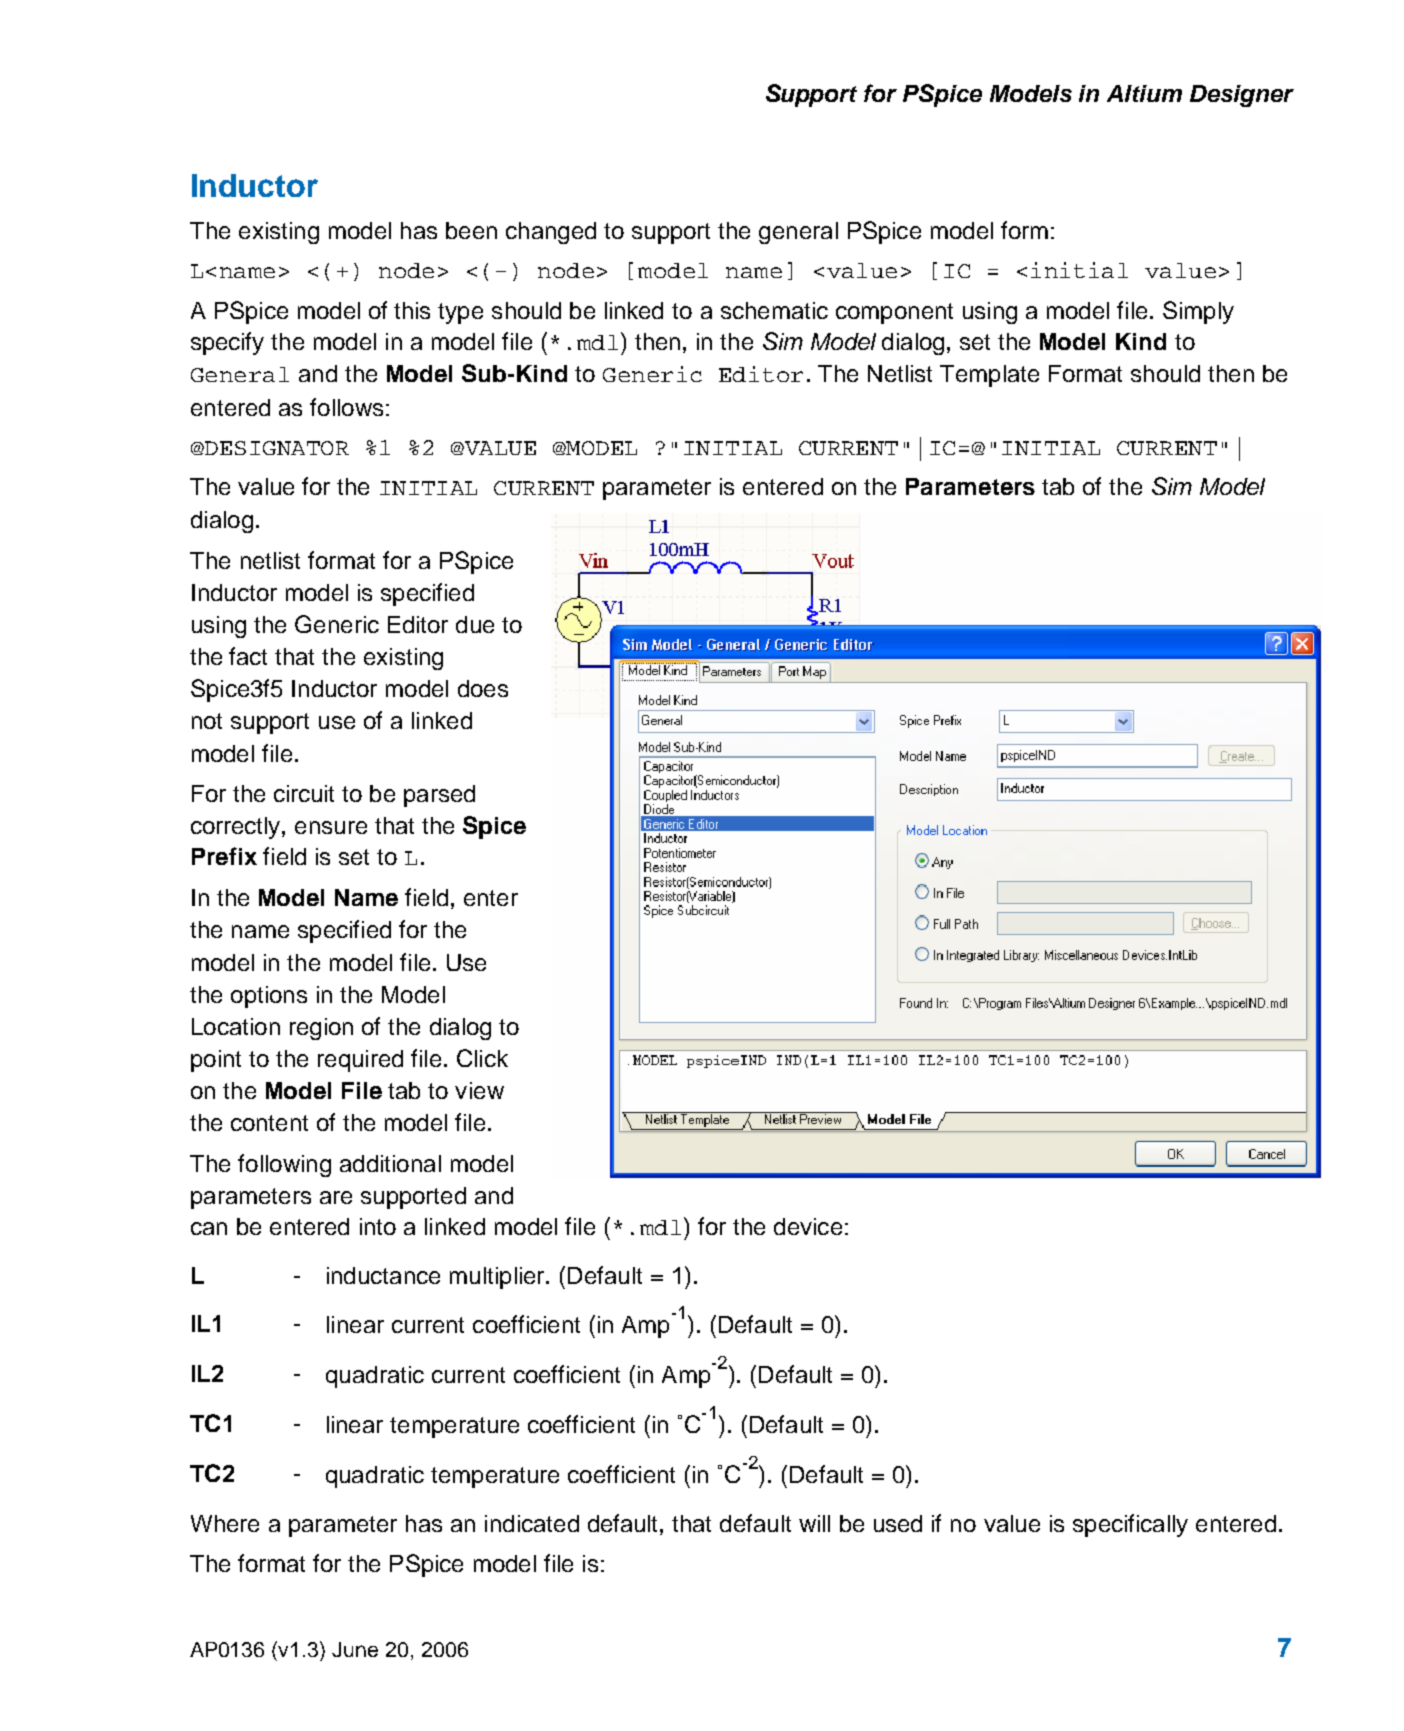  I want to click on been, so click(471, 230).
